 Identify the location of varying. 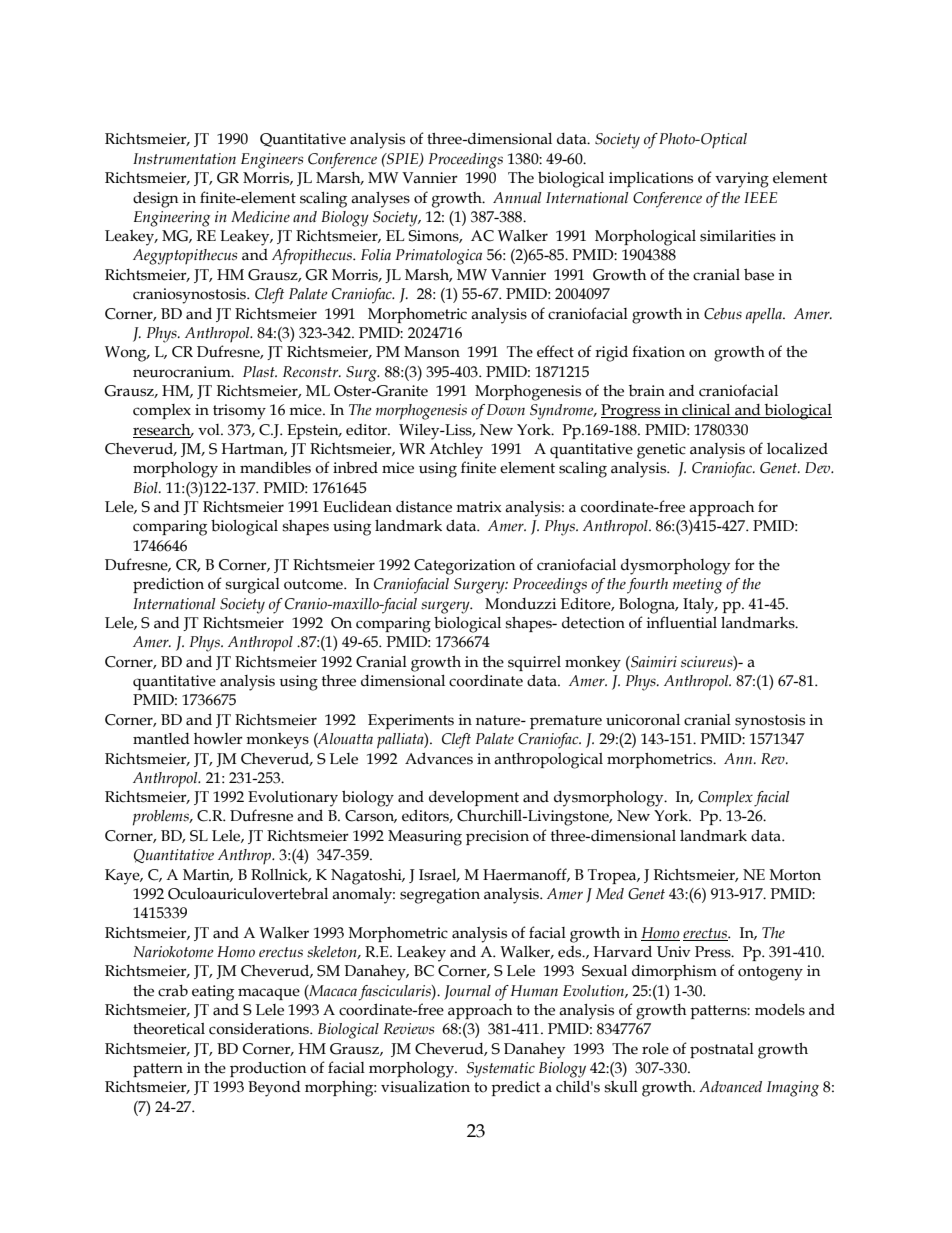
(742, 180).
